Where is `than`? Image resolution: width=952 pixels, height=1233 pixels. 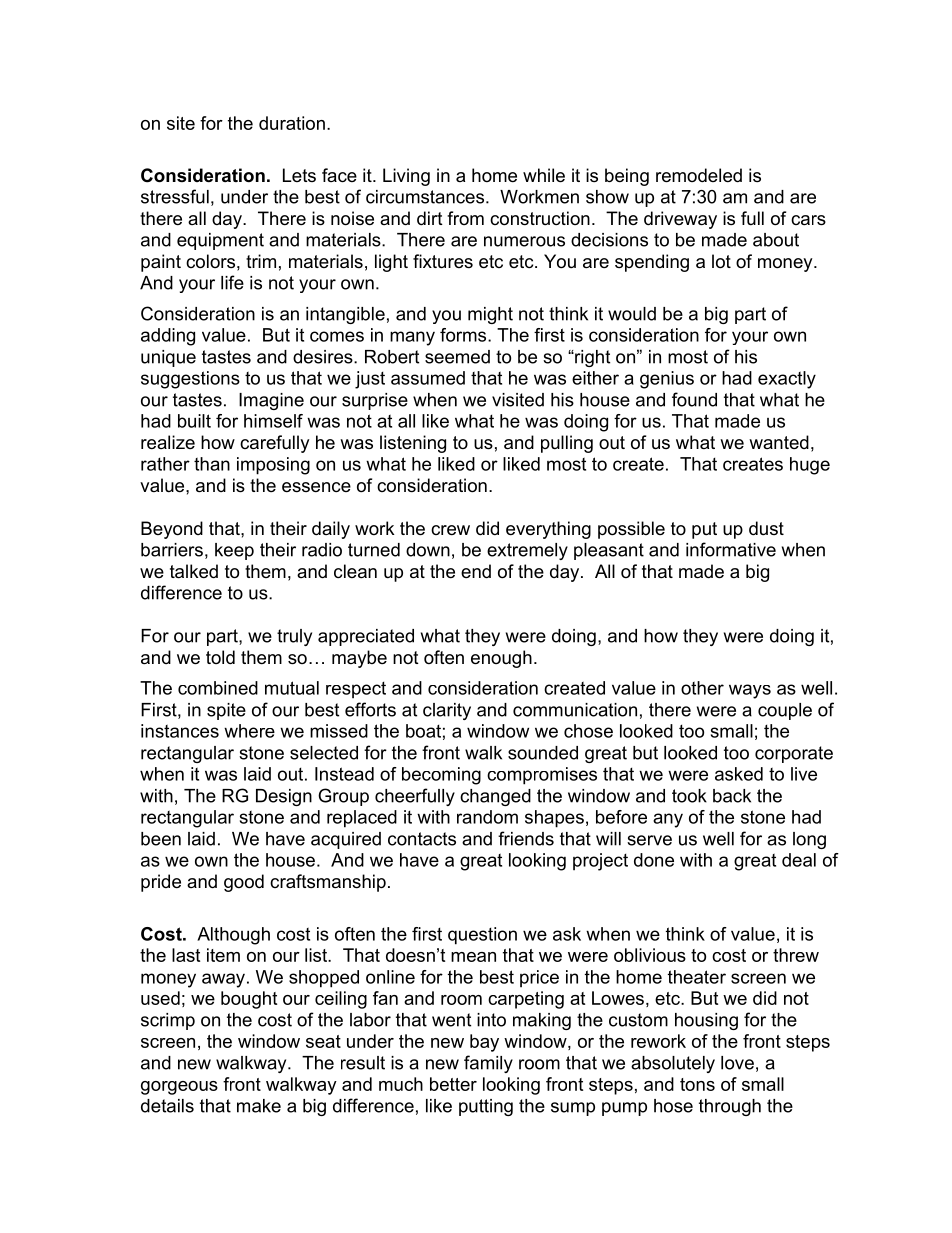
than is located at coordinates (212, 464).
